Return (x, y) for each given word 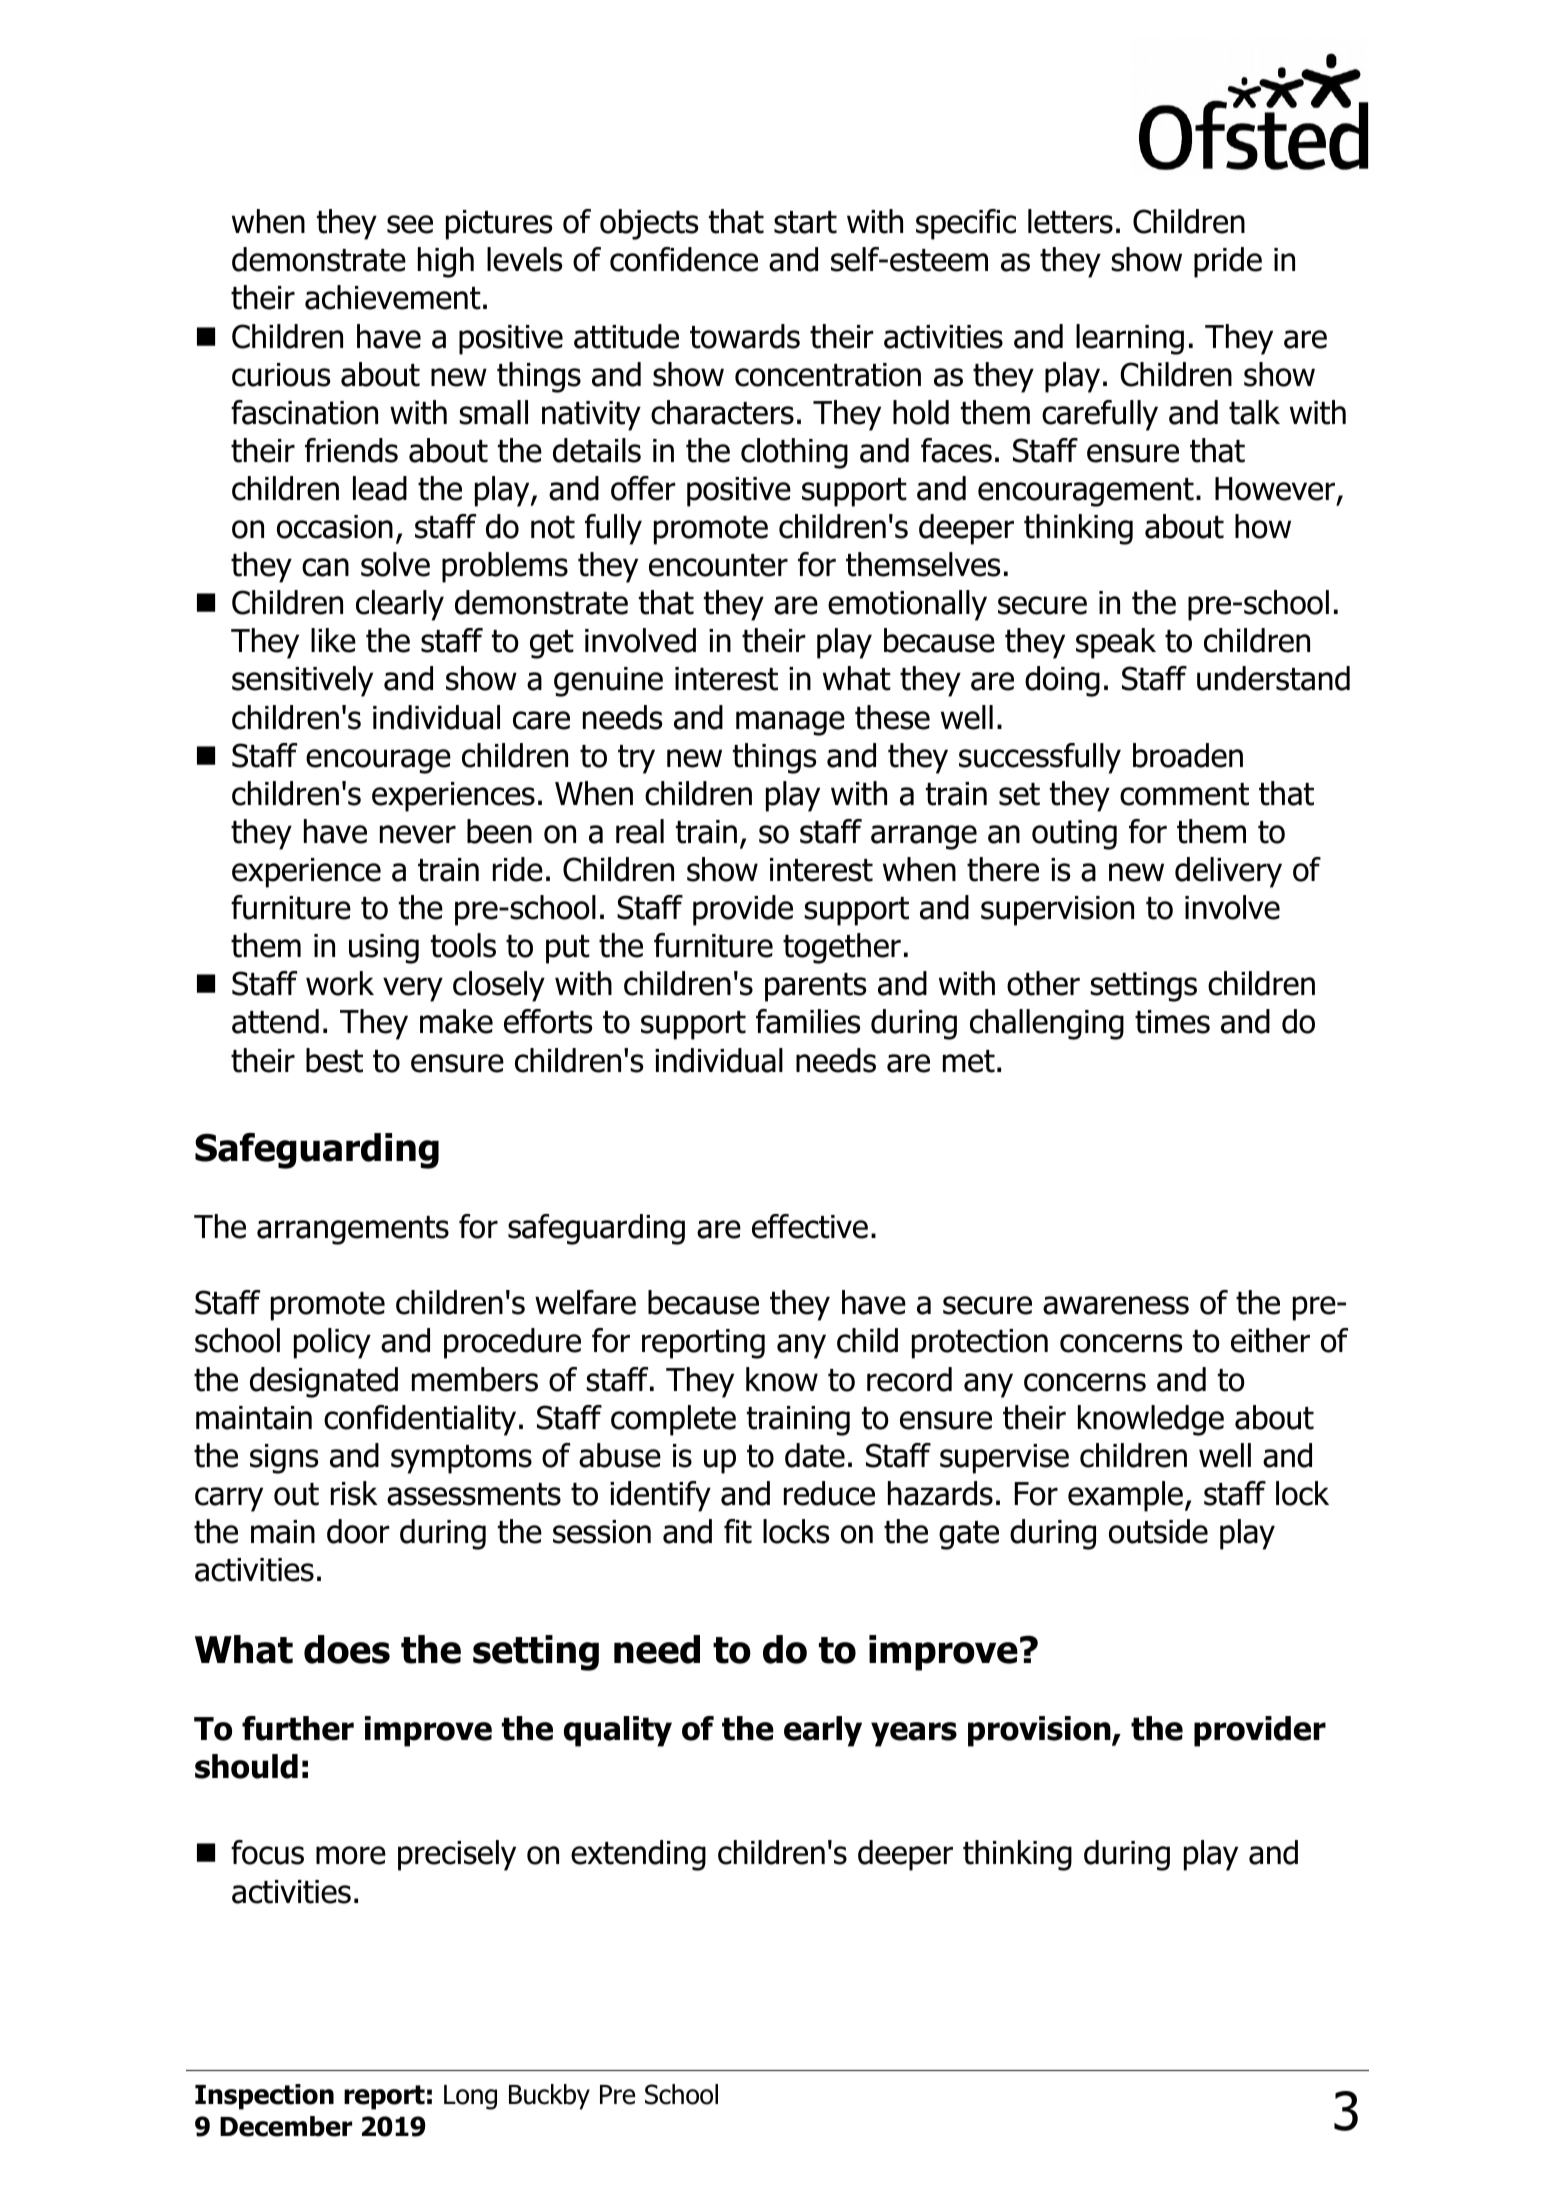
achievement (393, 297)
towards (745, 336)
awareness (1116, 1305)
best (334, 1060)
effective (810, 1226)
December (286, 2126)
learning (1130, 339)
